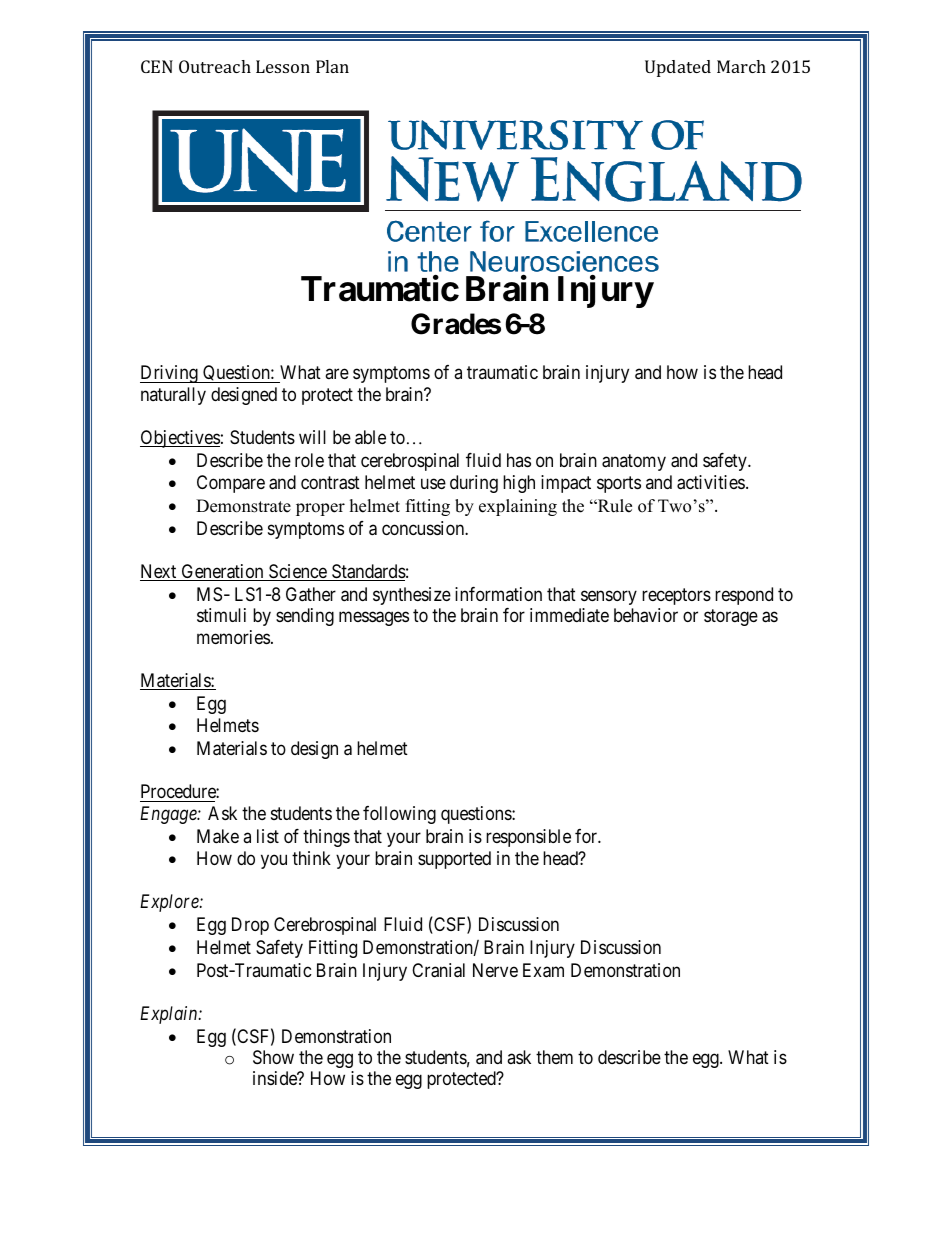  Describe the element at coordinates (412, 596) in the document. I see `synthesize` at that location.
